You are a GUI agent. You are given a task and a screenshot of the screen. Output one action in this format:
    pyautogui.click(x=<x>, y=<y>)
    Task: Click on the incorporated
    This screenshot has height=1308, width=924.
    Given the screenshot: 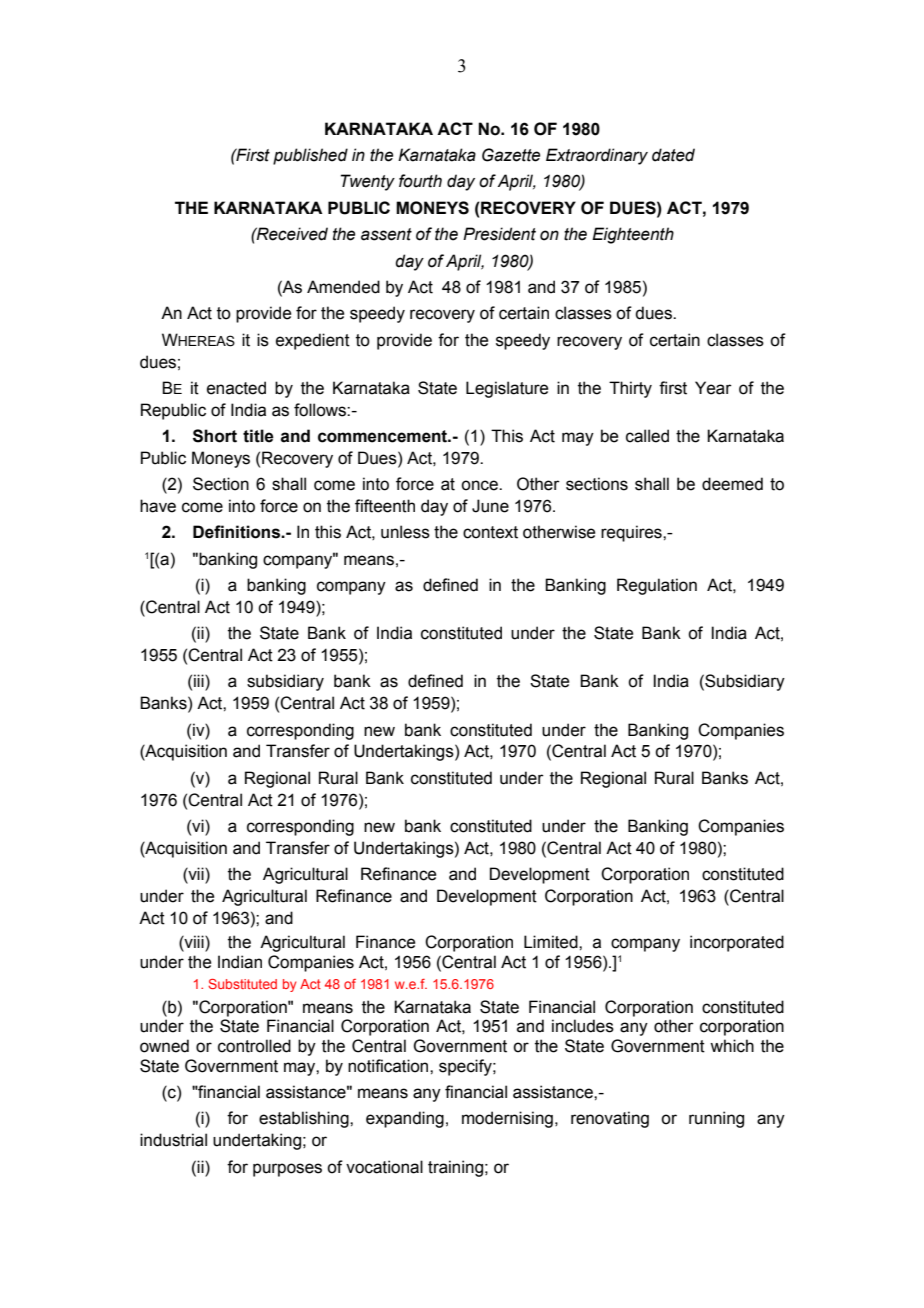 What is the action you would take?
    pyautogui.click(x=737, y=943)
